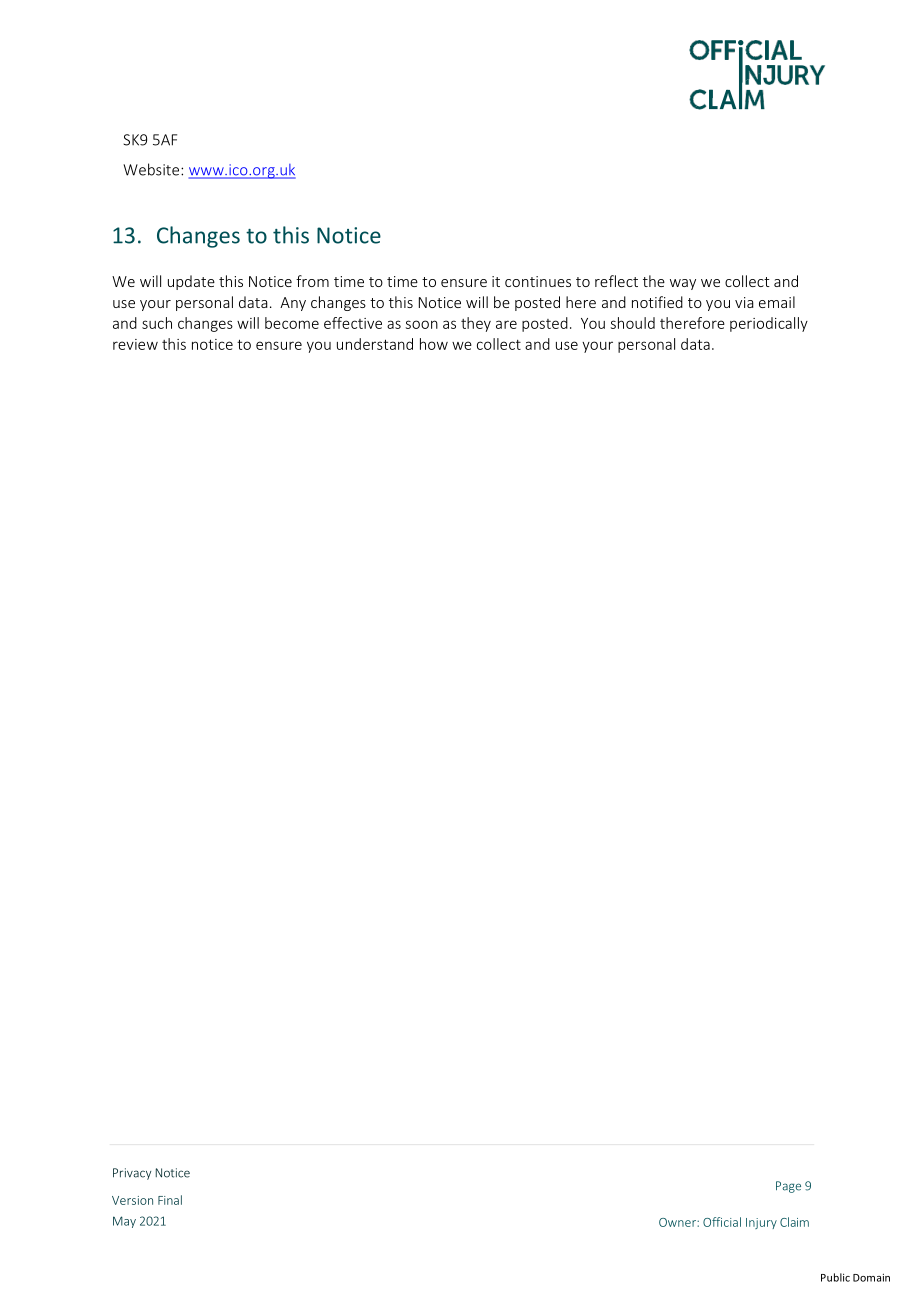  I want to click on continues, so click(538, 281).
